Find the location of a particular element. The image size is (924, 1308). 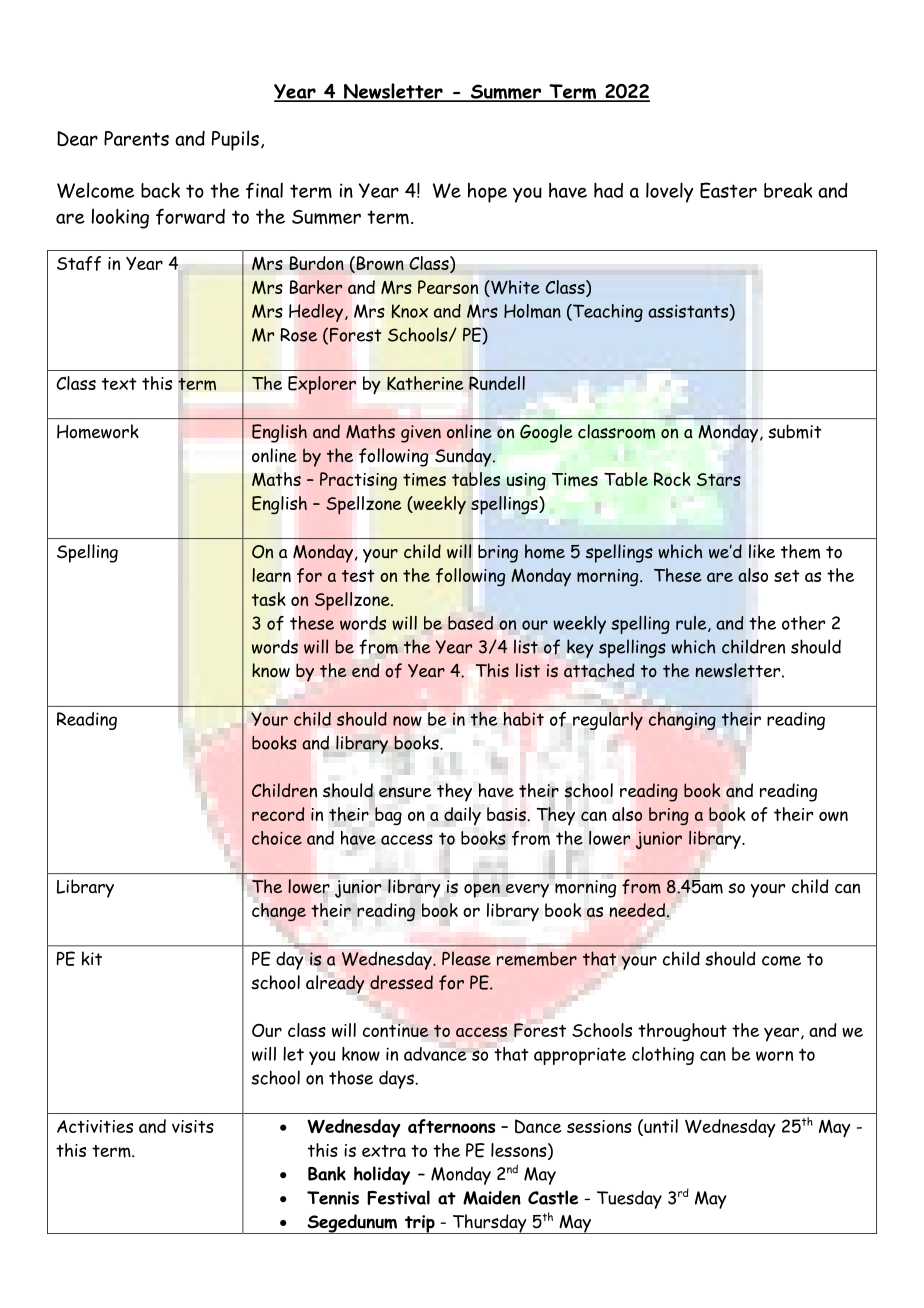

based is located at coordinates (470, 623).
